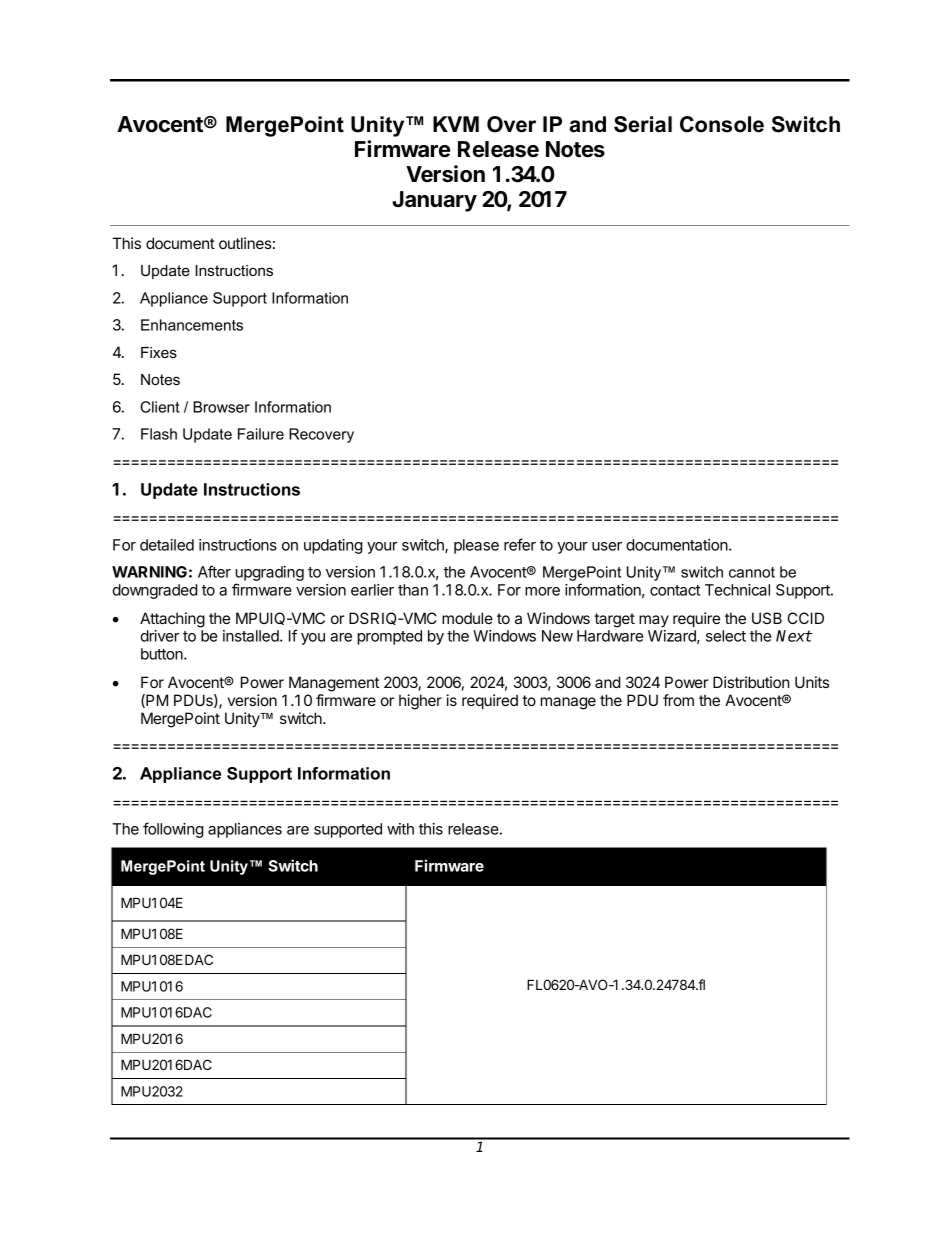 This screenshot has height=1233, width=952. Describe the element at coordinates (261, 434) in the screenshot. I see `Failure` at that location.
